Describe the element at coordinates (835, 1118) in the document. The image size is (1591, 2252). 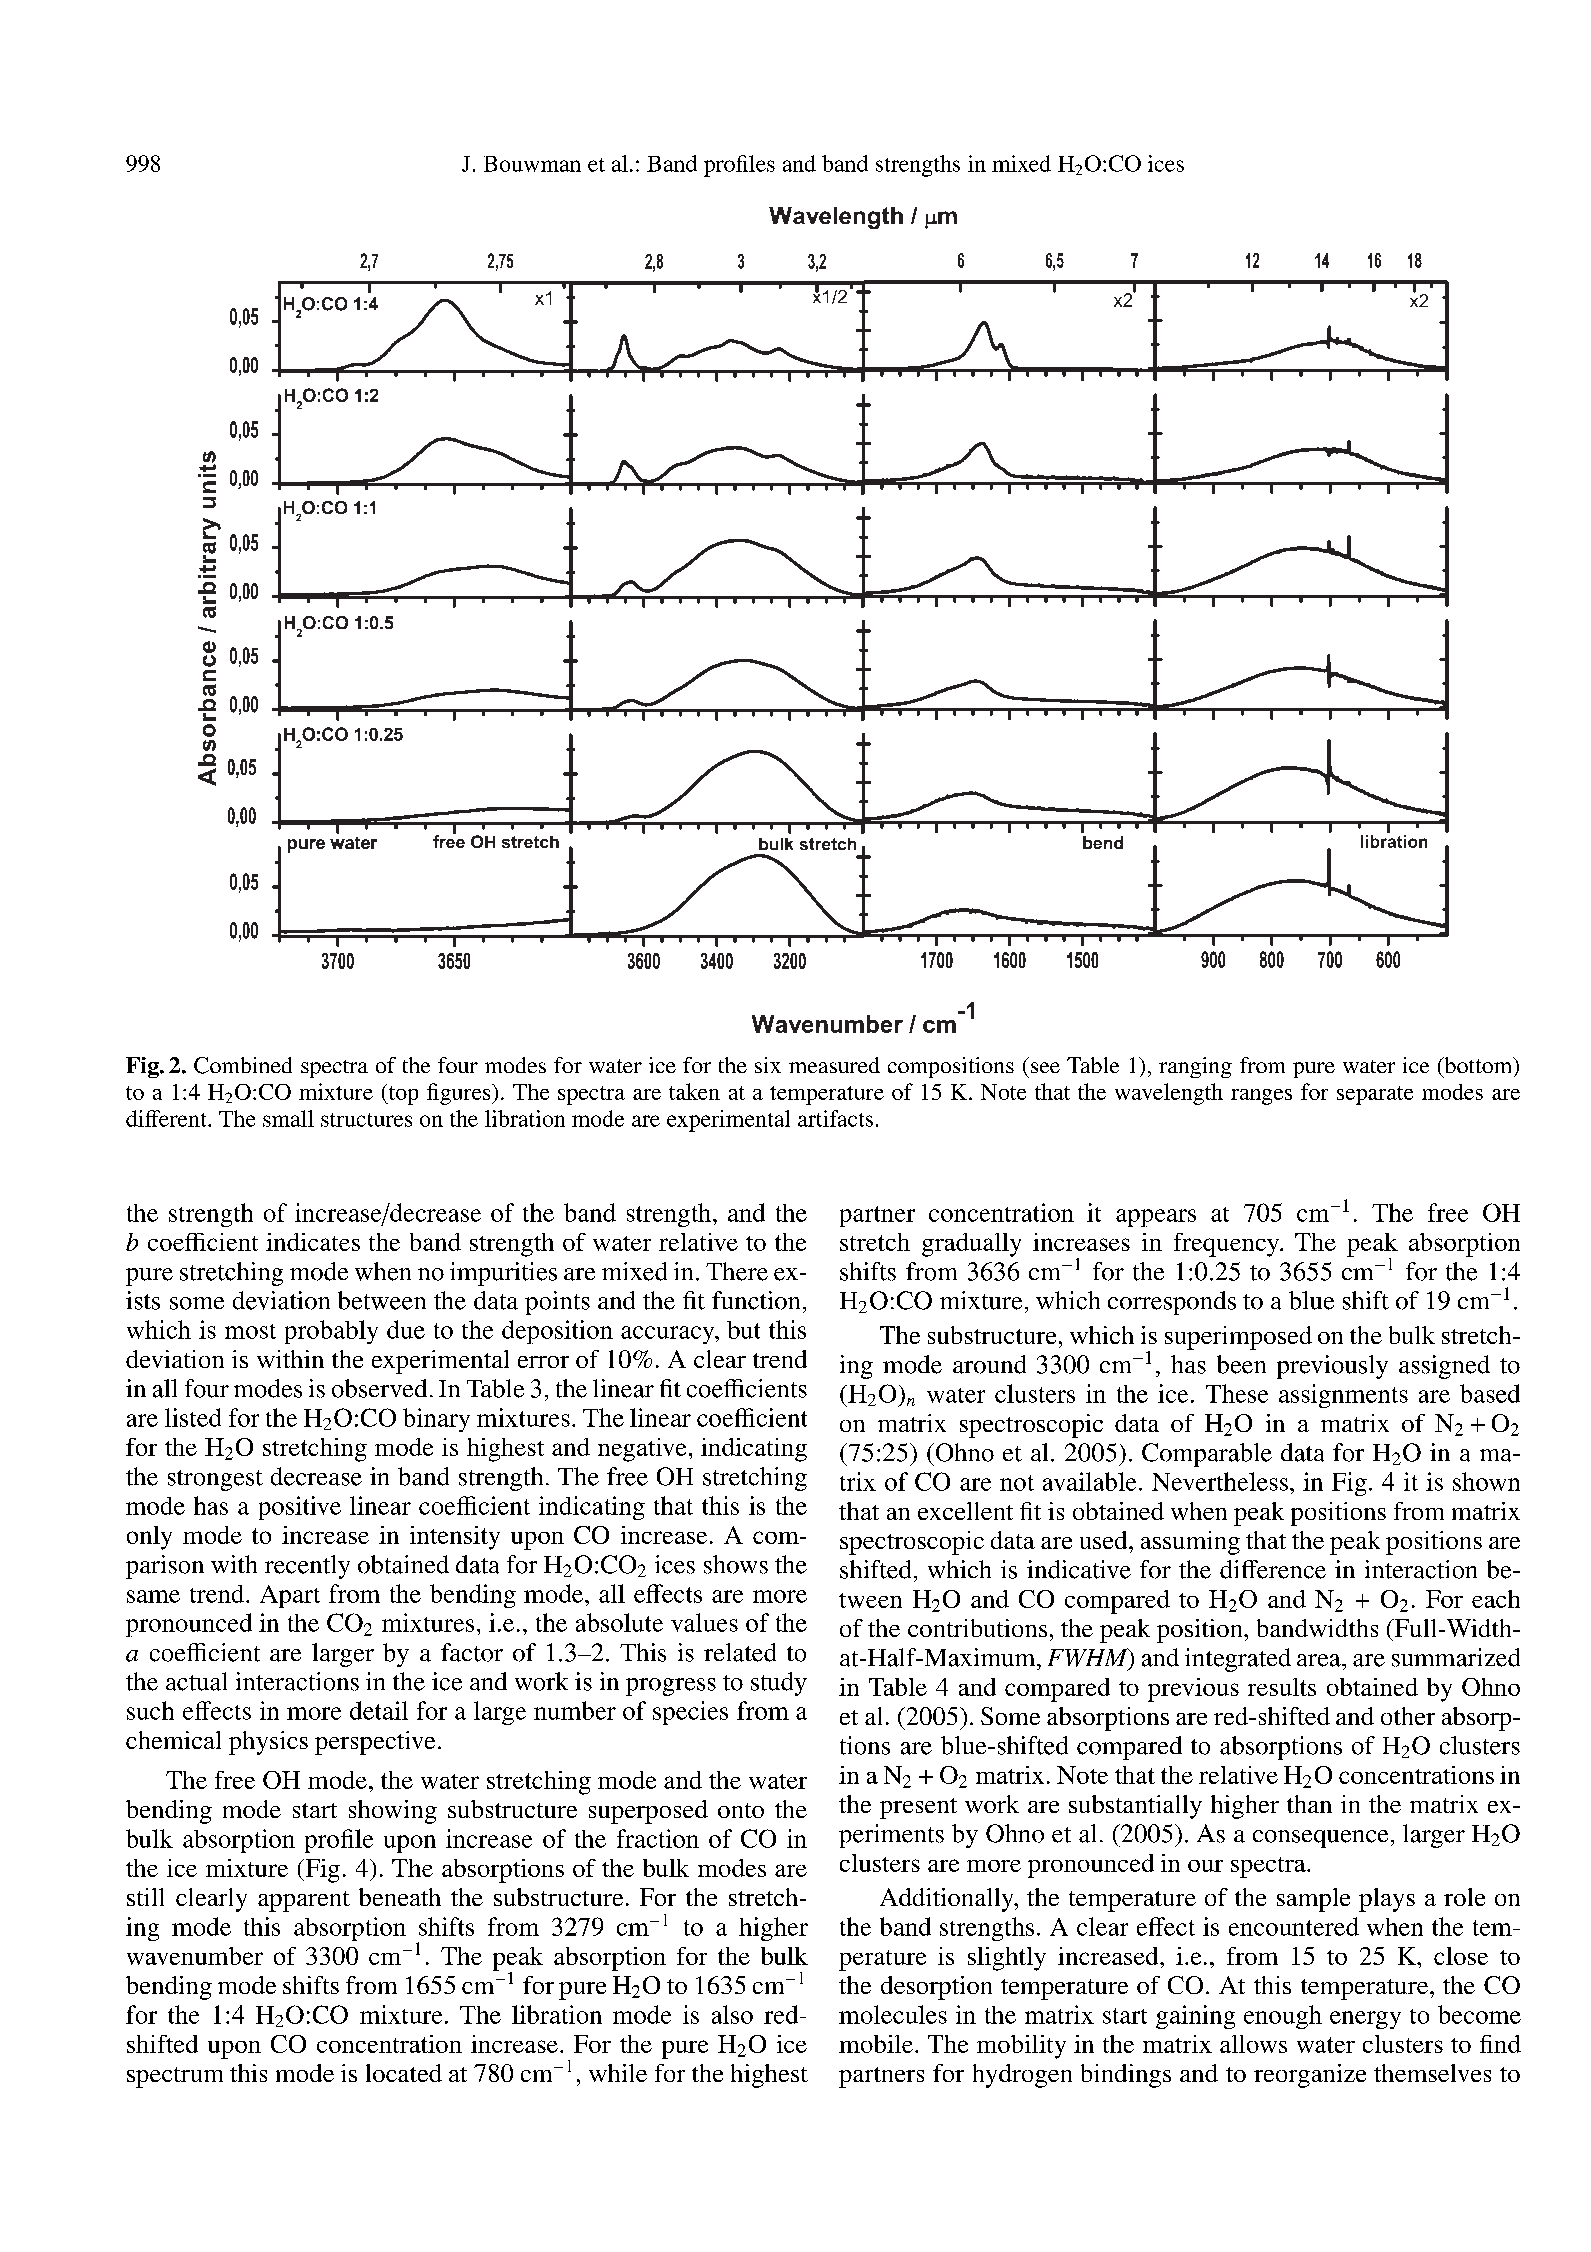
I see `artifacts` at that location.
